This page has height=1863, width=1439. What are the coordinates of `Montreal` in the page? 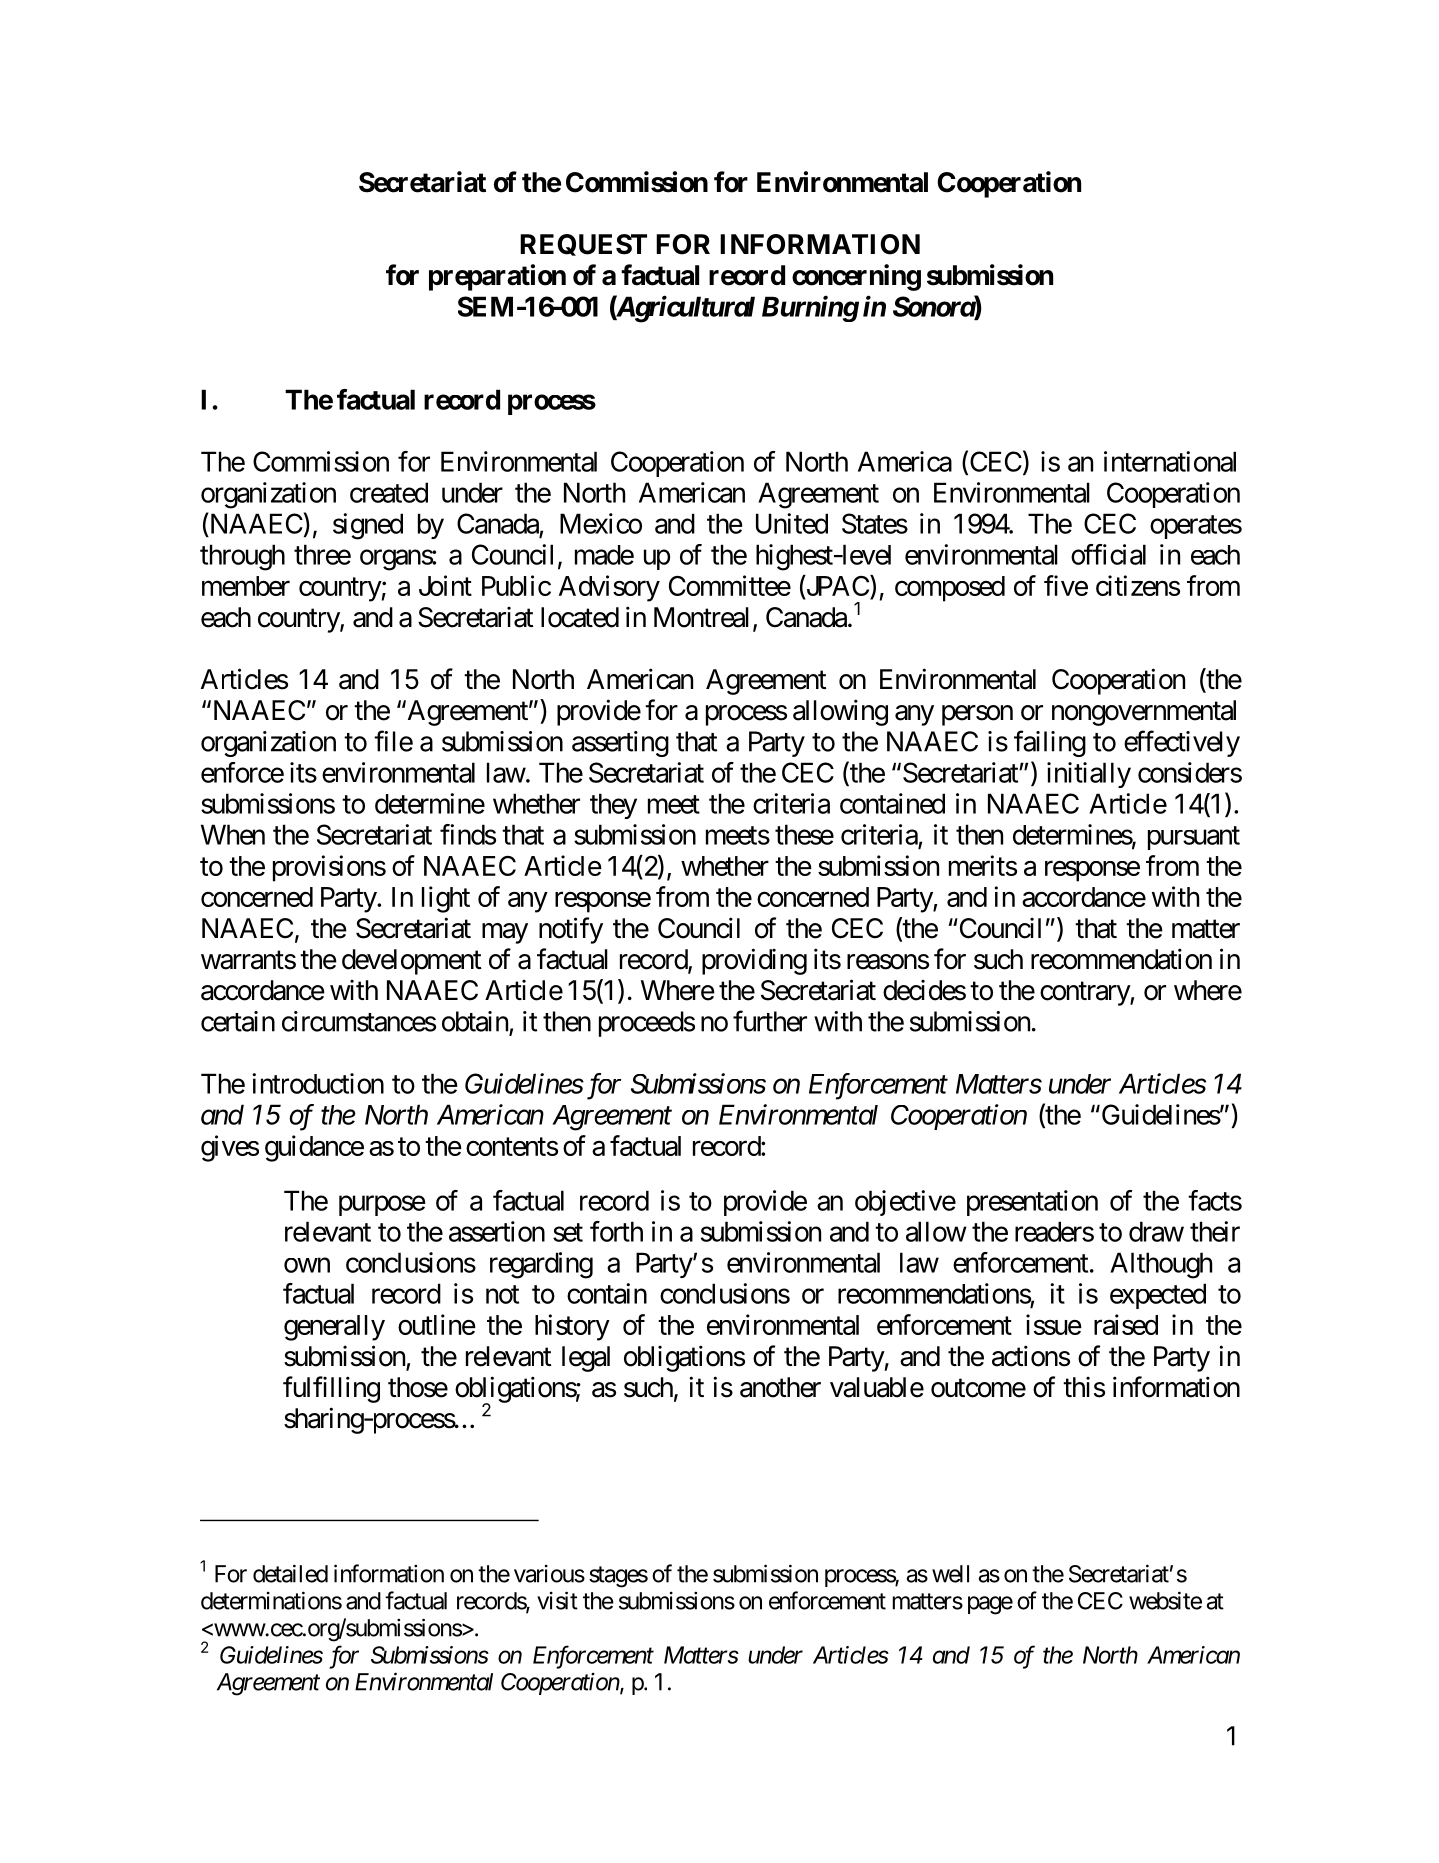 It's located at (701, 617).
